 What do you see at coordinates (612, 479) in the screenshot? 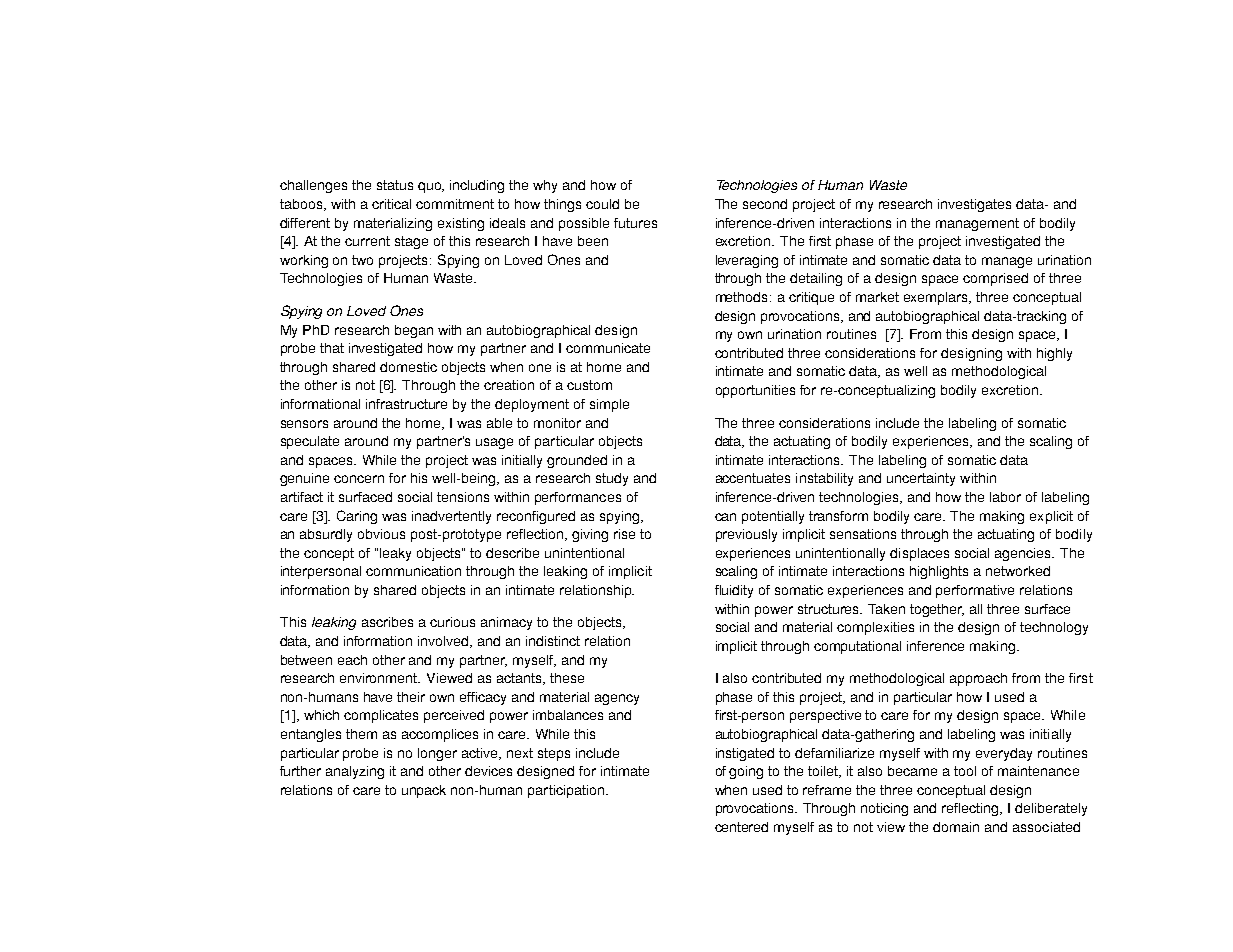
I see `study` at bounding box center [612, 479].
